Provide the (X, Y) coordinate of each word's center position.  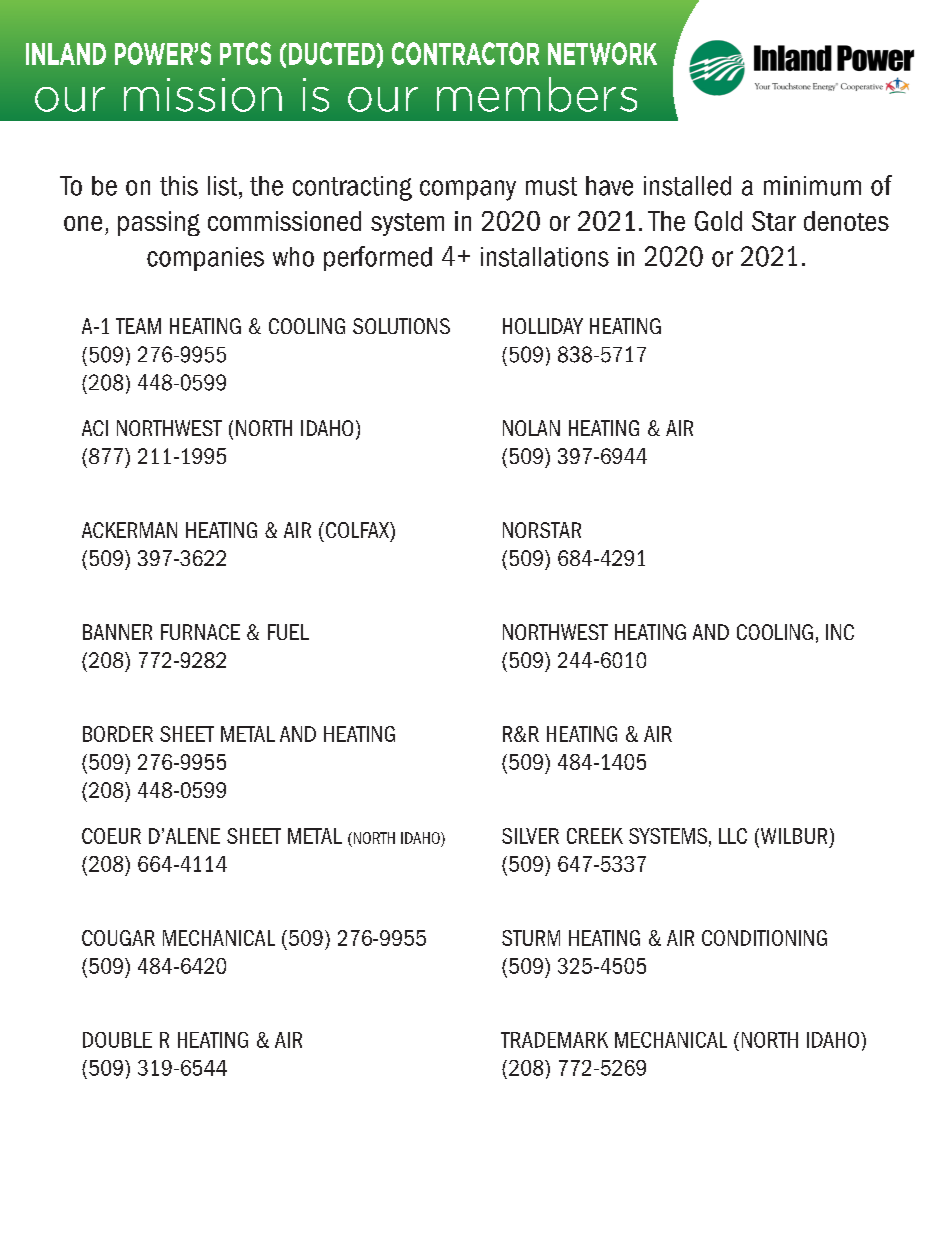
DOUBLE (117, 1040)
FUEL (288, 632)
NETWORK (602, 53)
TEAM (138, 326)
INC (840, 632)
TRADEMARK (554, 1040)
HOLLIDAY (543, 326)
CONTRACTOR (465, 53)
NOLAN (531, 428)
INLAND (66, 54)
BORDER (118, 734)
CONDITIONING (764, 938)
